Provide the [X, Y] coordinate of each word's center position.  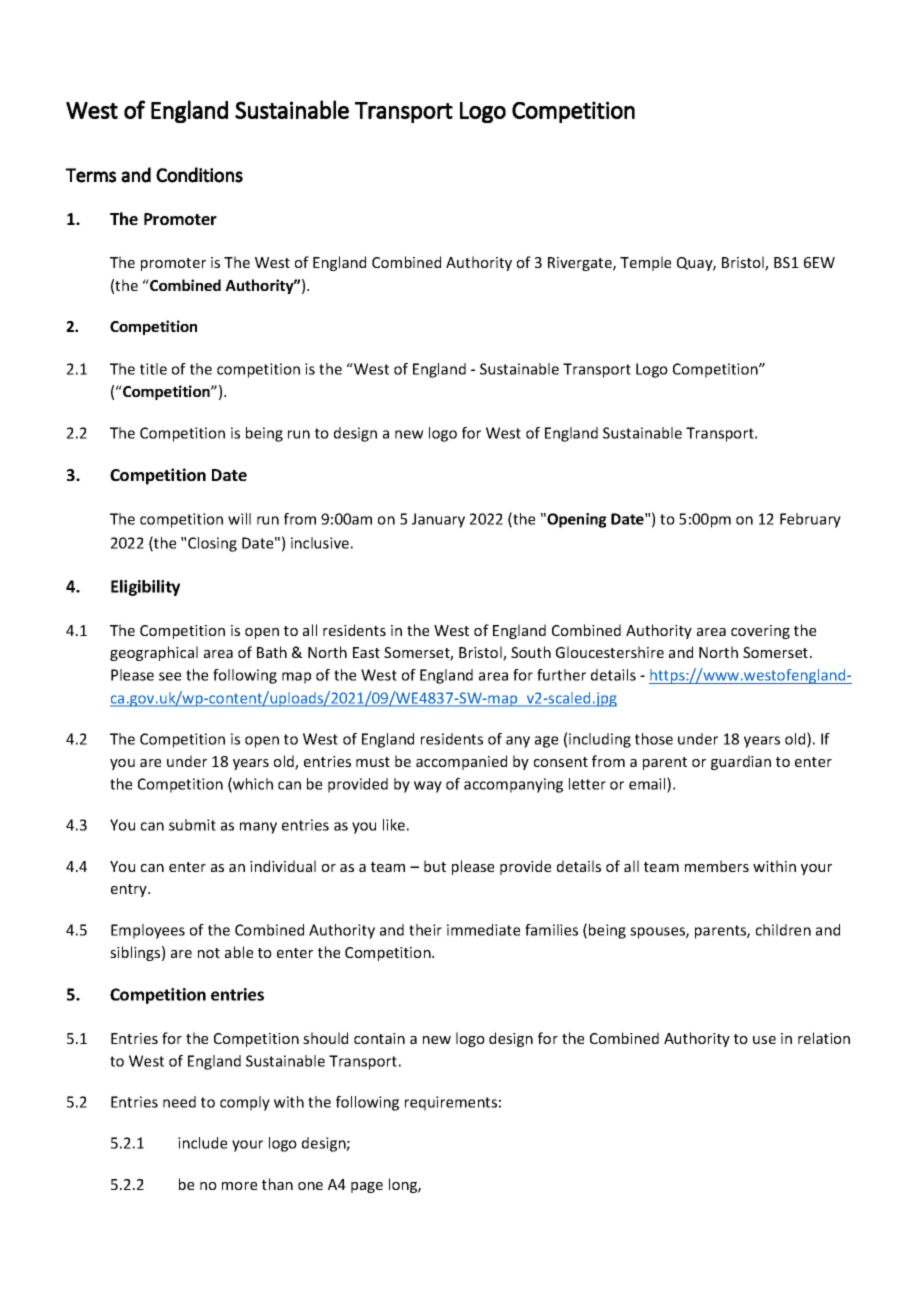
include [202, 1143]
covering [760, 632]
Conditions [199, 175]
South [531, 652]
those [654, 739]
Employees [148, 931]
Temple [645, 263]
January [438, 520]
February [810, 520]
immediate [483, 930]
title [153, 369]
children [783, 930]
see [170, 676]
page [367, 1187]
